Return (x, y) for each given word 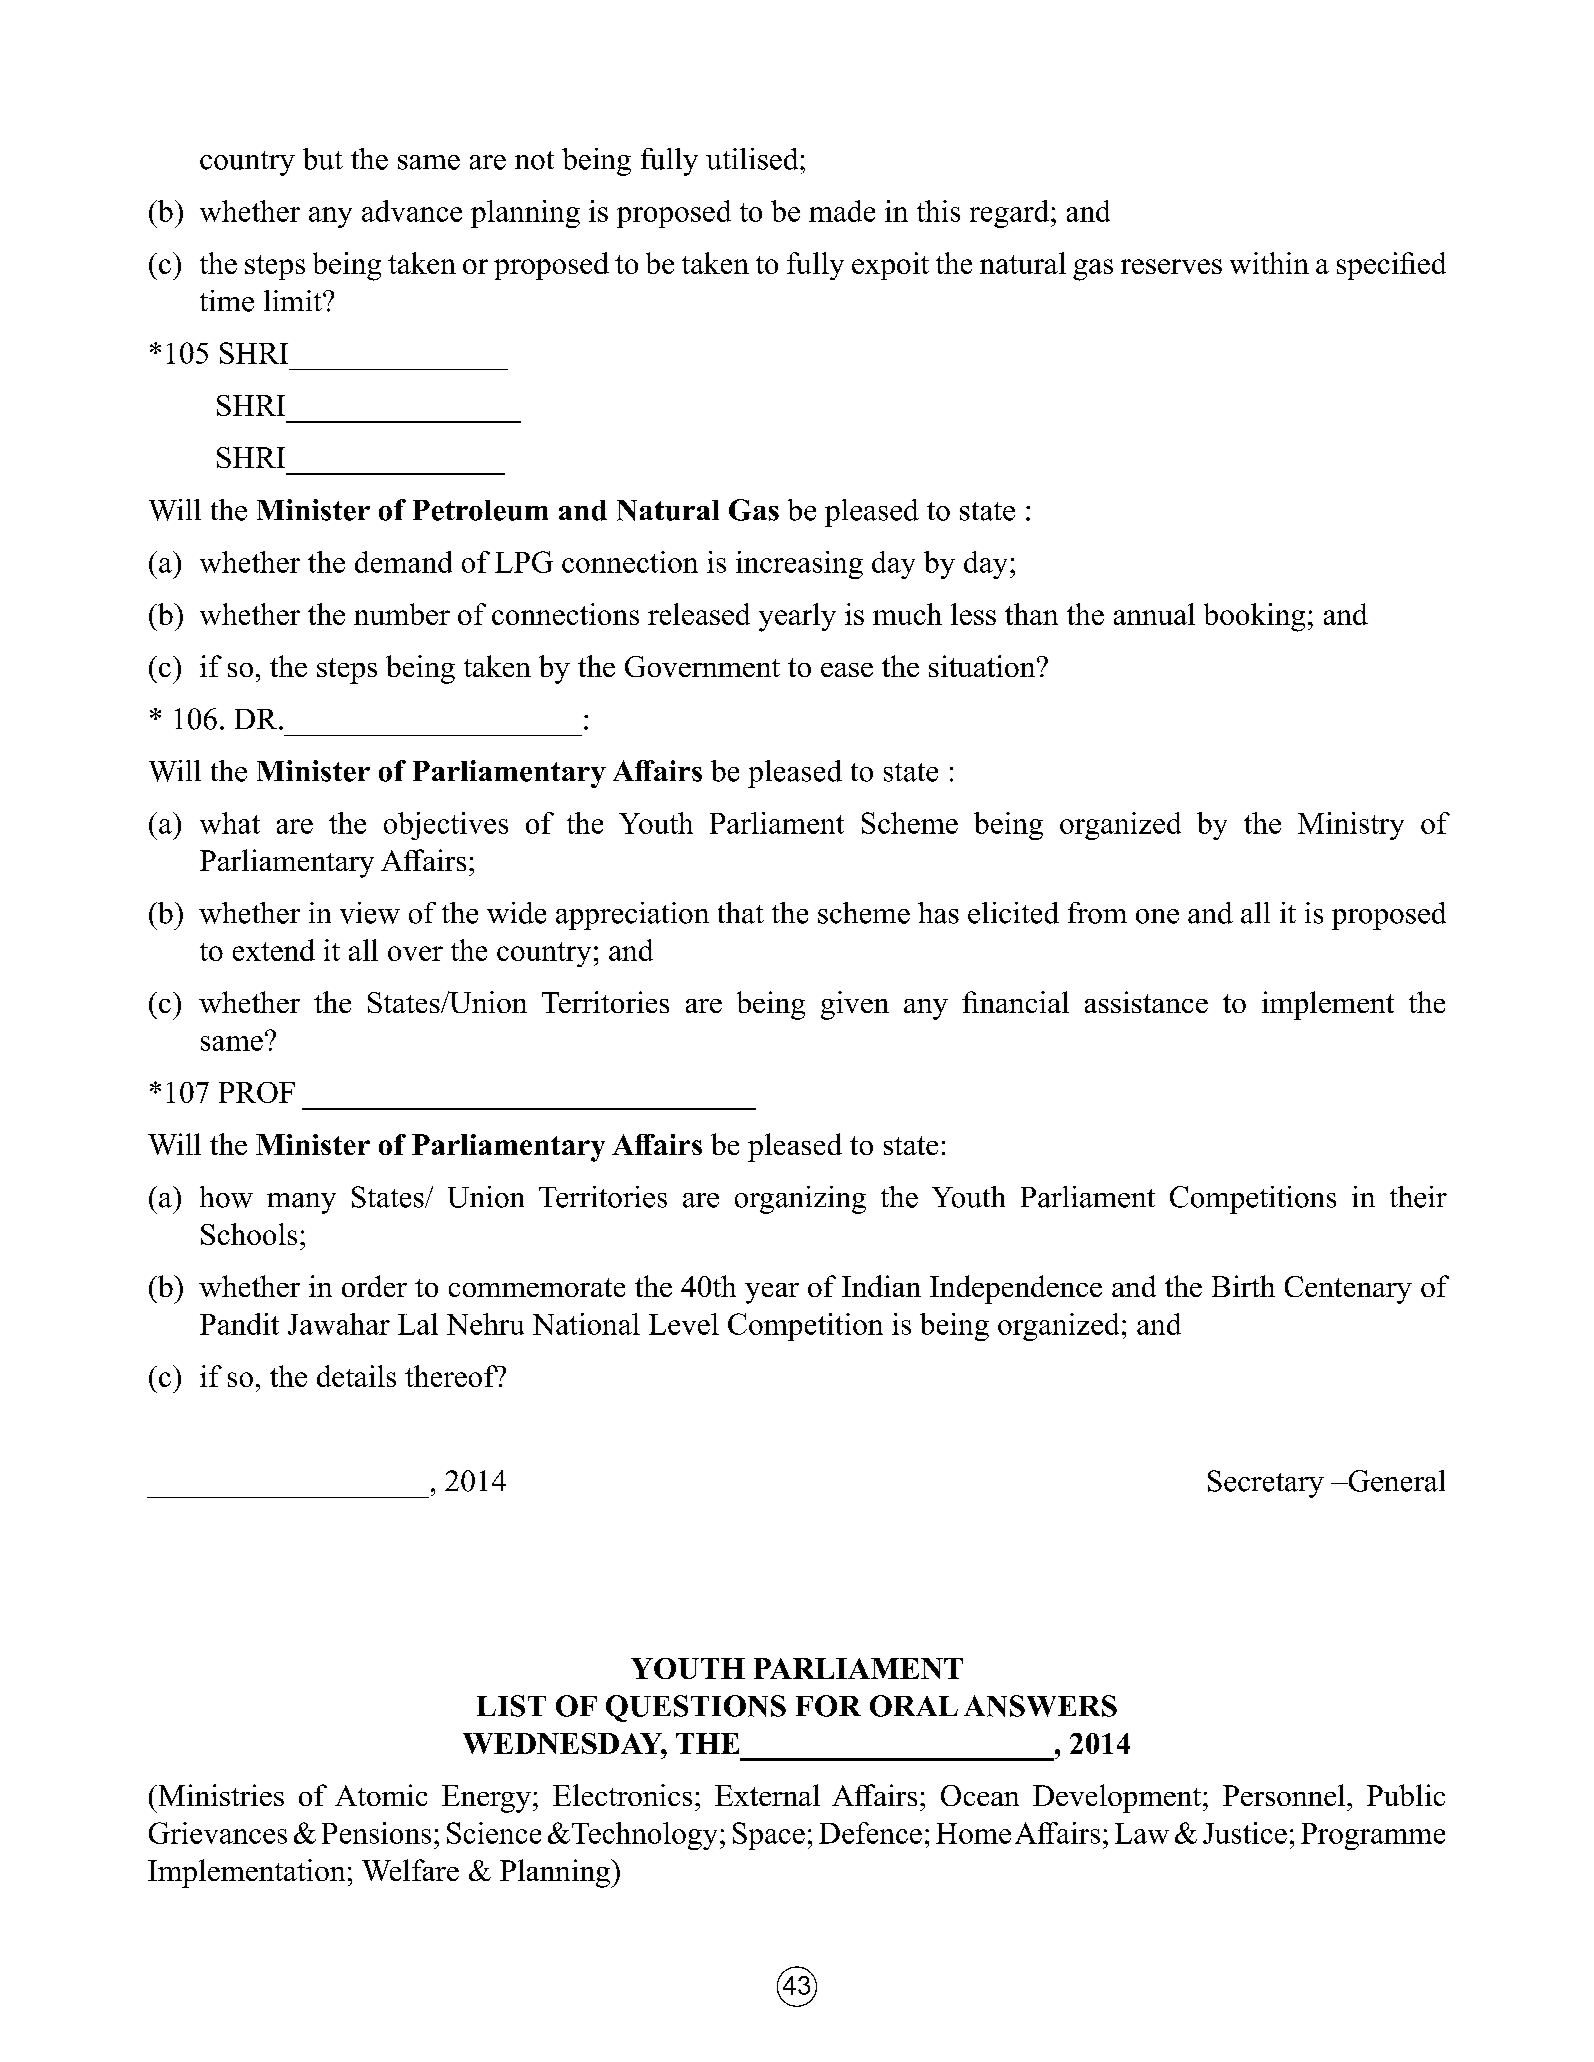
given (855, 1005)
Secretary (1266, 1484)
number (402, 614)
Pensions (376, 1833)
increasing (799, 565)
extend (274, 950)
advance (412, 211)
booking (1254, 617)
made (842, 211)
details (356, 1376)
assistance (1146, 1002)
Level (684, 1324)
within (1269, 263)
